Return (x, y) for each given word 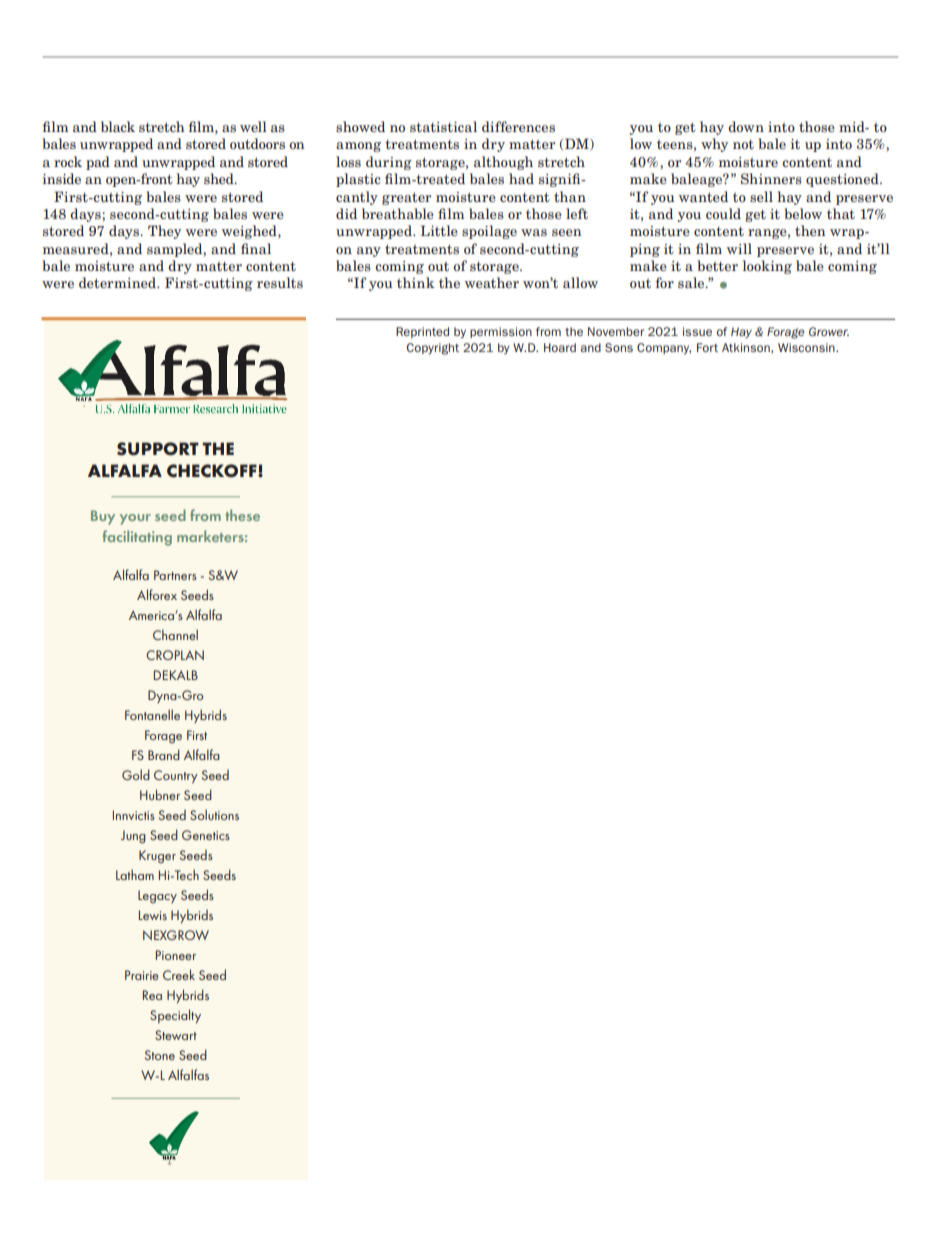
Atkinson (747, 347)
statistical (443, 126)
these (242, 515)
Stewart (176, 1035)
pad (98, 163)
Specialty (175, 1016)
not (743, 144)
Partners (175, 575)
